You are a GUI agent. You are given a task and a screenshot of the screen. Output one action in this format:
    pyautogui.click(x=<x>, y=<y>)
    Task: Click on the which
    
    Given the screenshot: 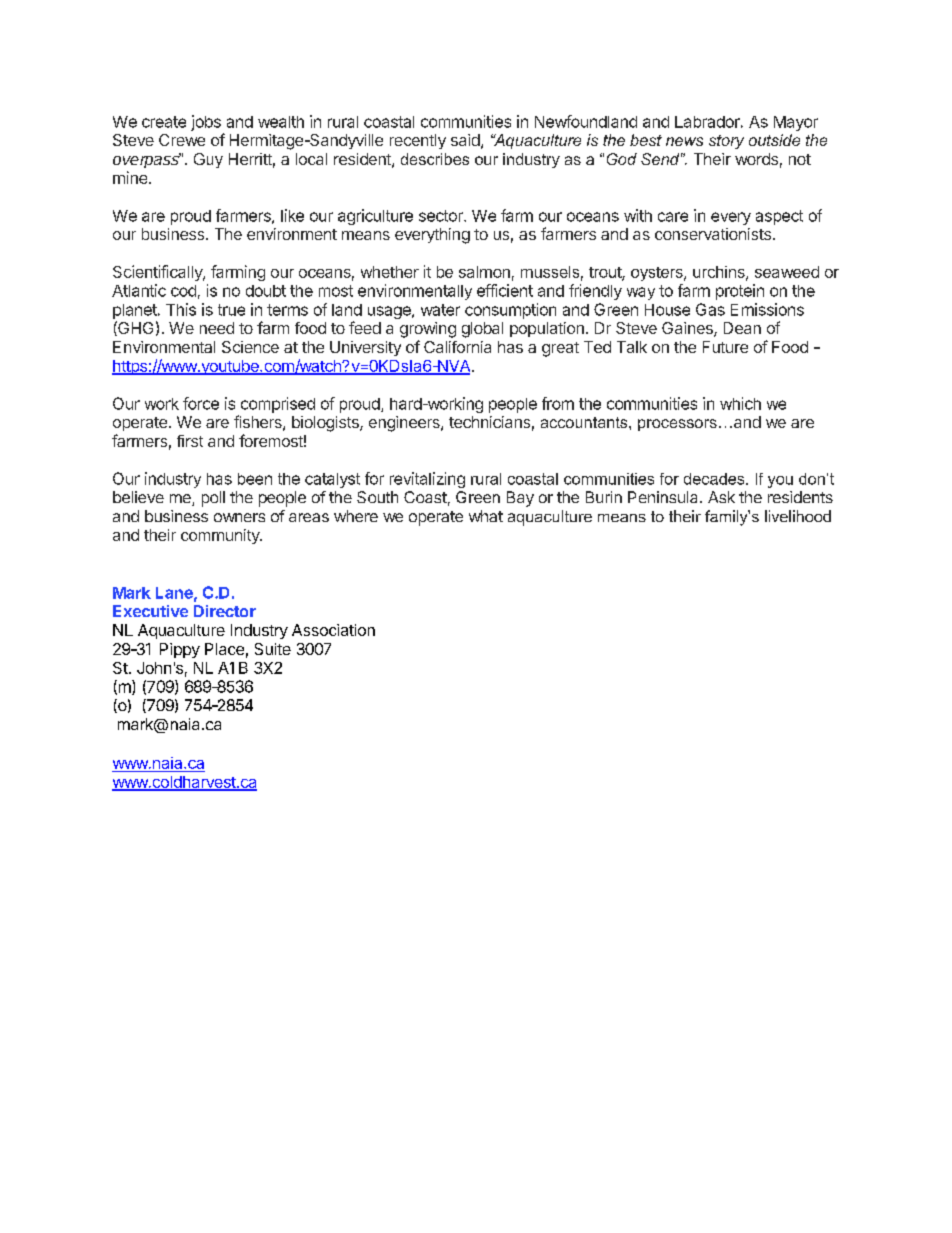 What is the action you would take?
    pyautogui.click(x=740, y=403)
